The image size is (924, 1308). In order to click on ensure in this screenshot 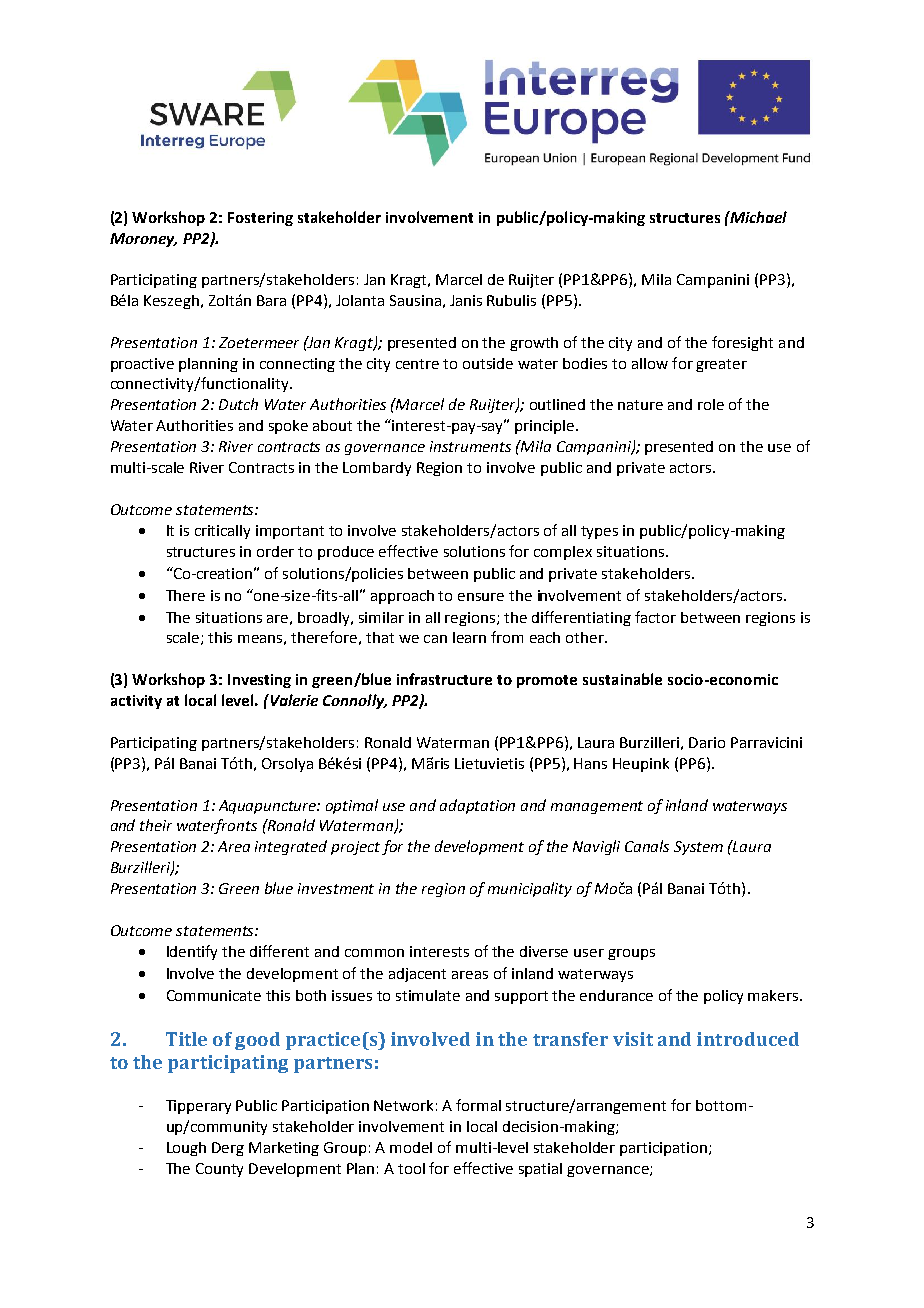, I will do `click(481, 597)`.
